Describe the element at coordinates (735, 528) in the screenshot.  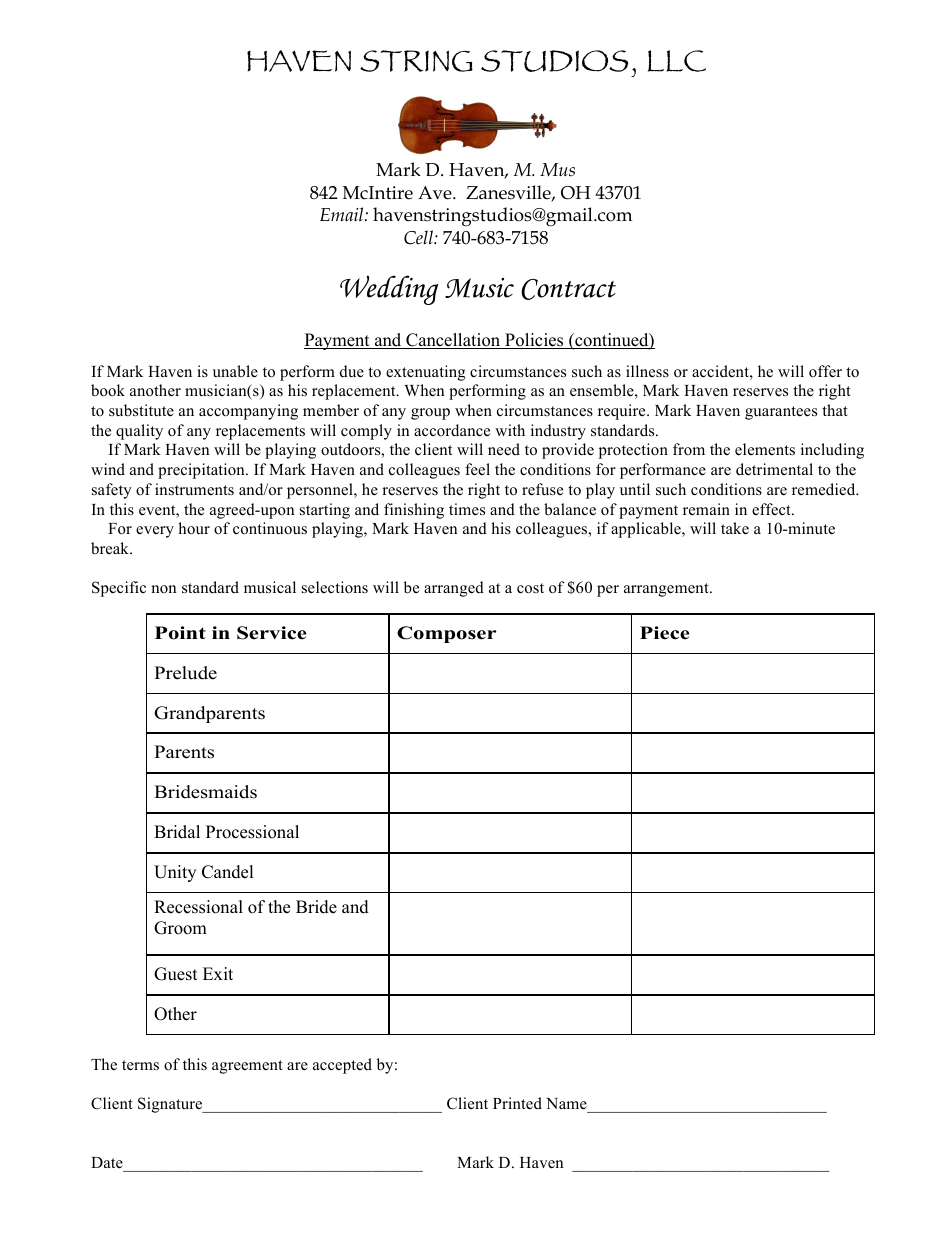
I see `take` at that location.
